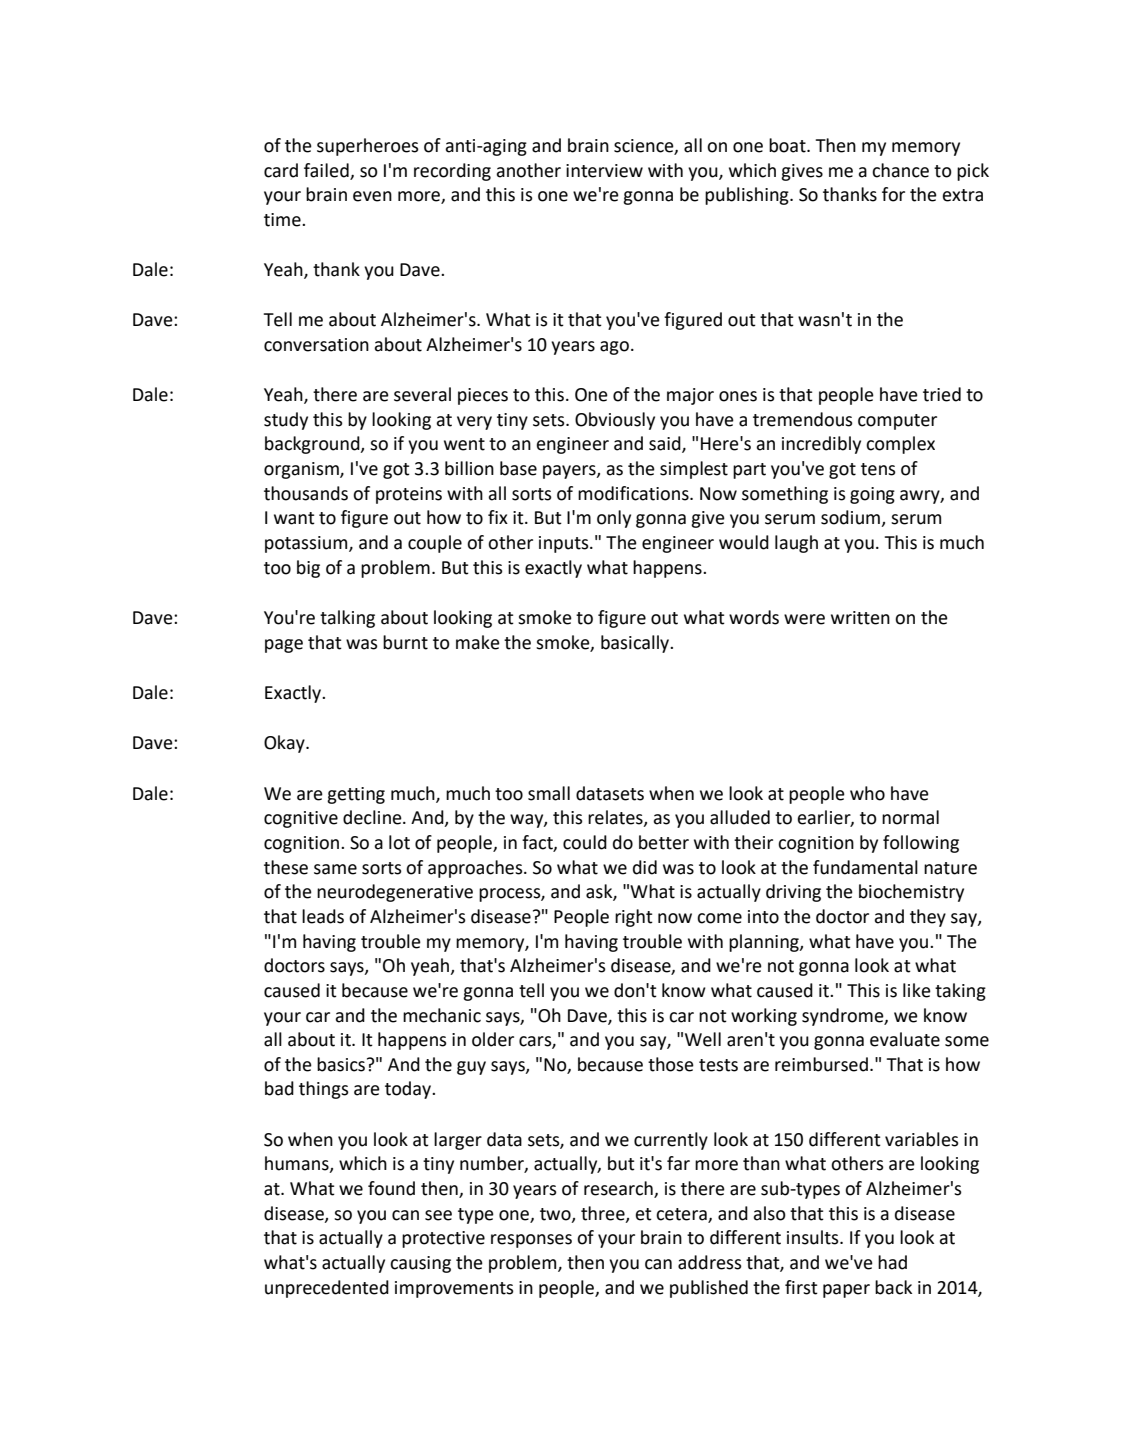 This screenshot has width=1122, height=1453. Describe the element at coordinates (900, 170) in the screenshot. I see `chance` at that location.
